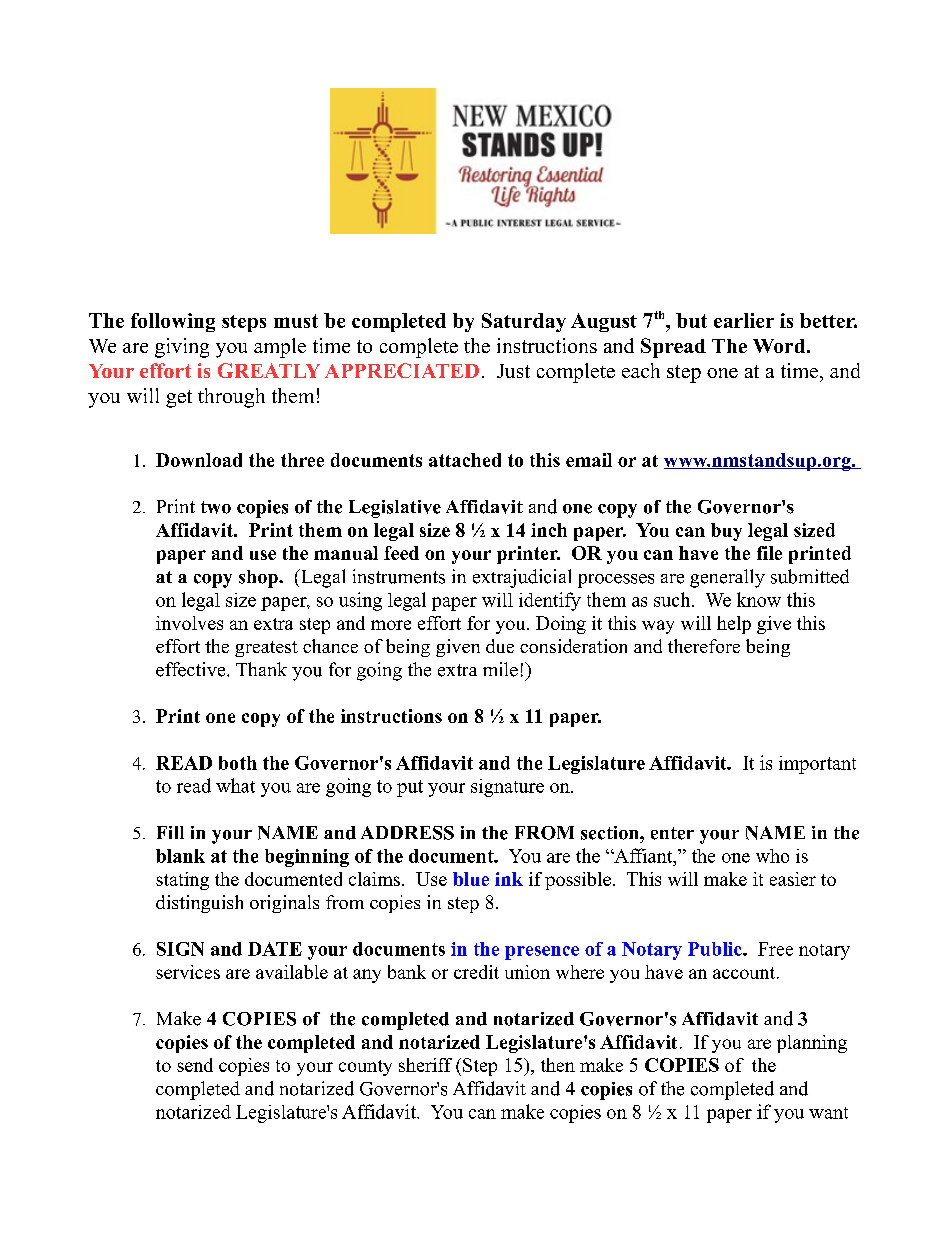 This document has height=1233, width=952. What do you see at coordinates (759, 599) in the document?
I see `know` at bounding box center [759, 599].
